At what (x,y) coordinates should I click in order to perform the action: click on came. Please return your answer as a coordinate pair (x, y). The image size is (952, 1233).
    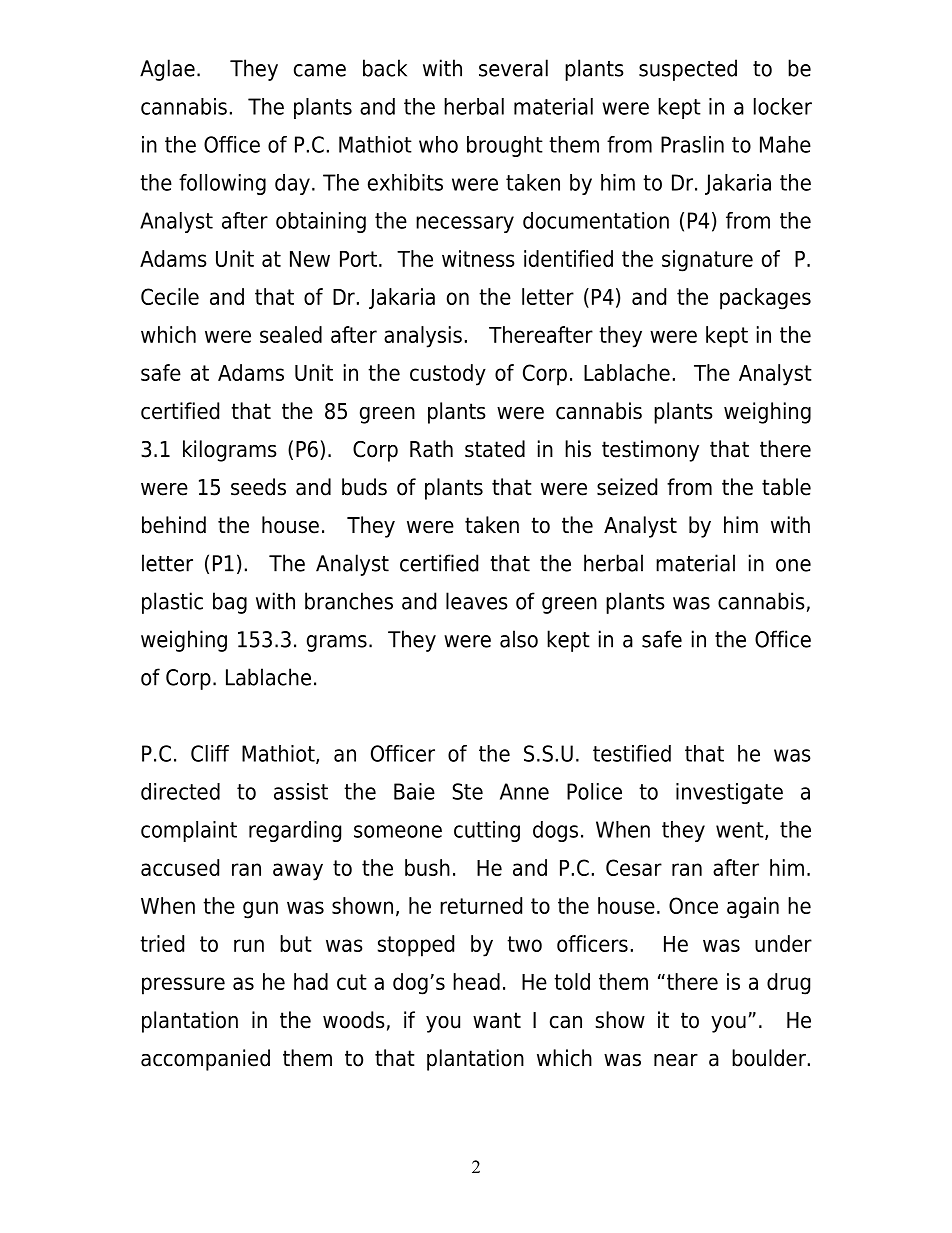
    Looking at the image, I should click on (320, 70).
